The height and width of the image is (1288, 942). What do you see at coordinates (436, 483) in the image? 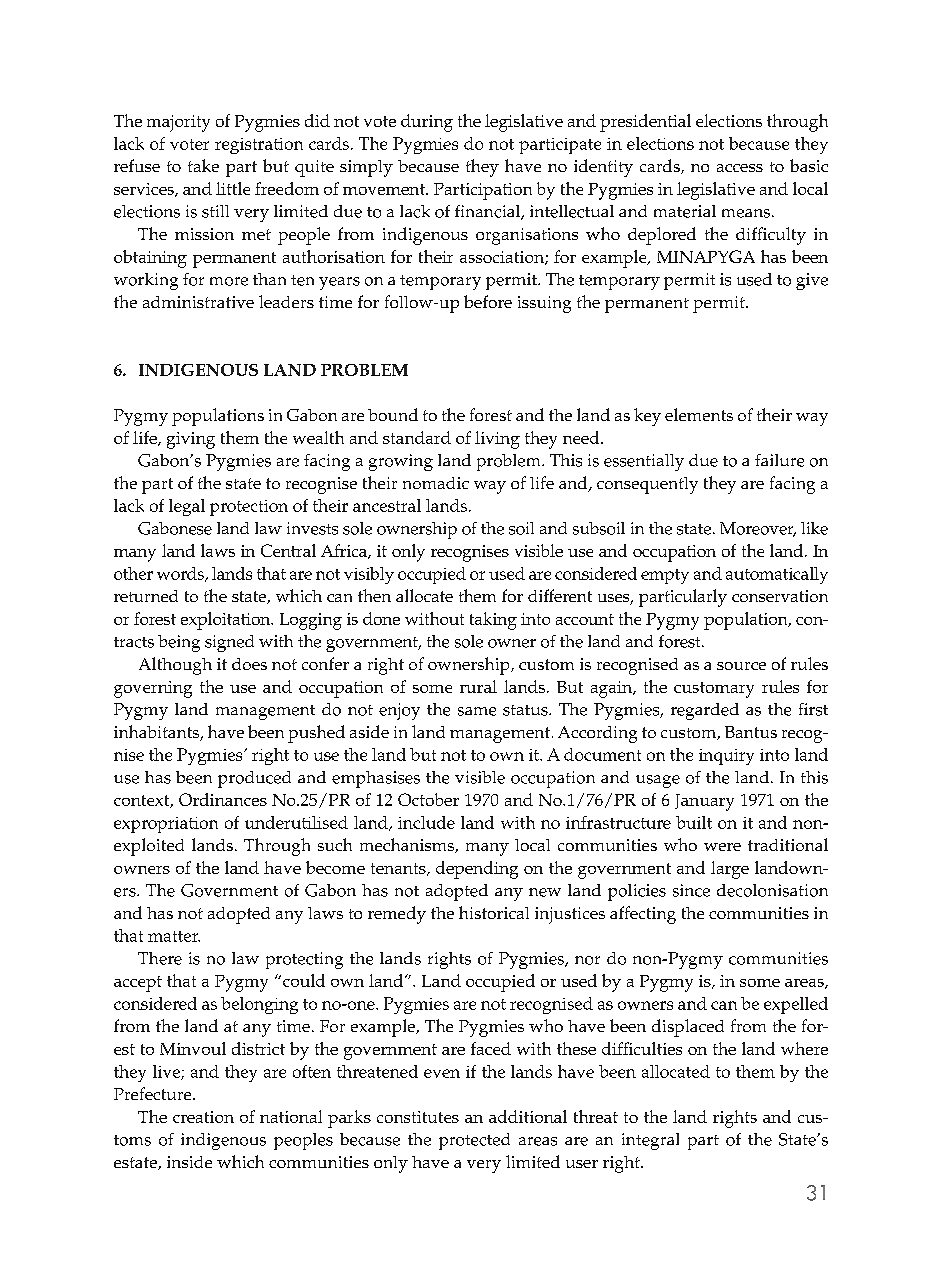
I see `nomadic` at bounding box center [436, 483].
